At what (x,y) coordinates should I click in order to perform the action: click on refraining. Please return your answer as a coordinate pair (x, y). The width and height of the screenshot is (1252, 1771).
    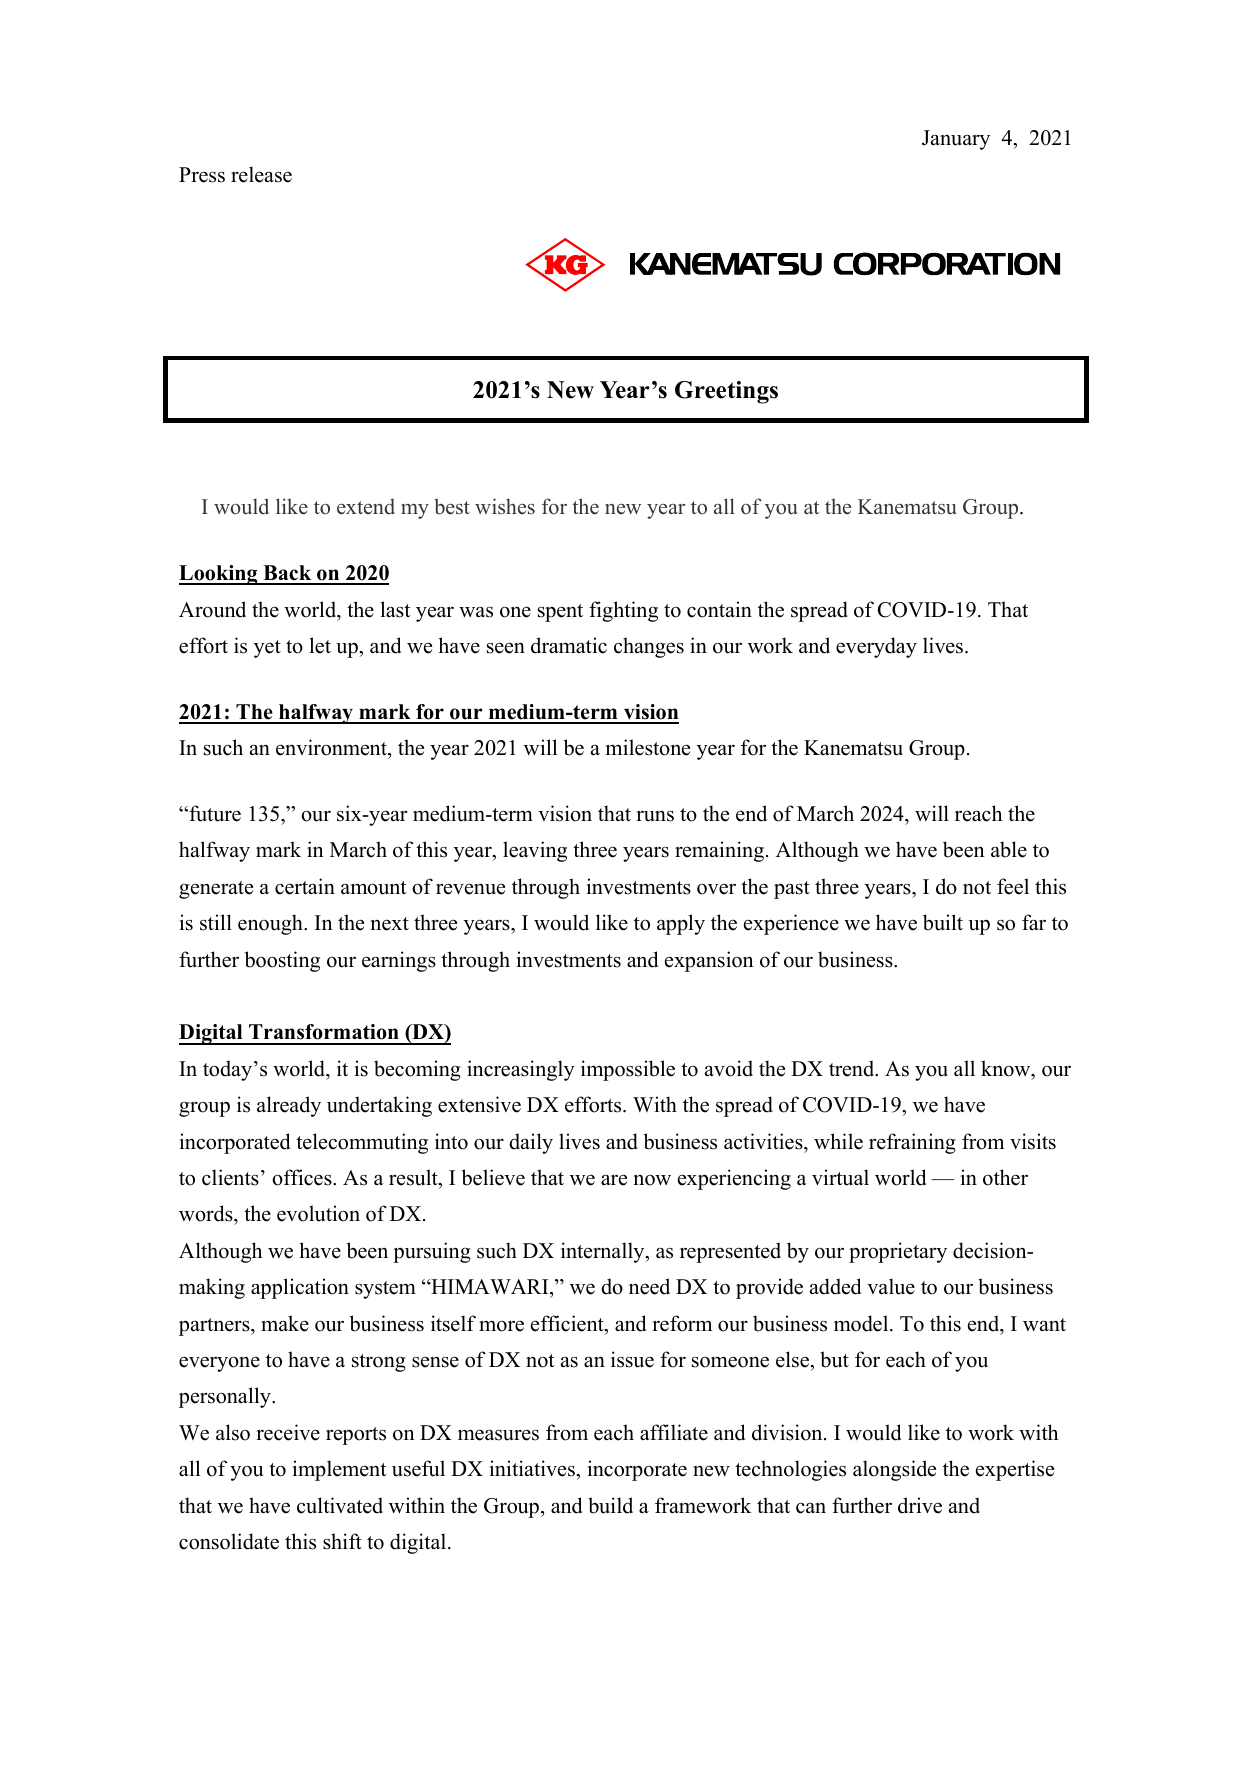
    Looking at the image, I should click on (912, 1143).
